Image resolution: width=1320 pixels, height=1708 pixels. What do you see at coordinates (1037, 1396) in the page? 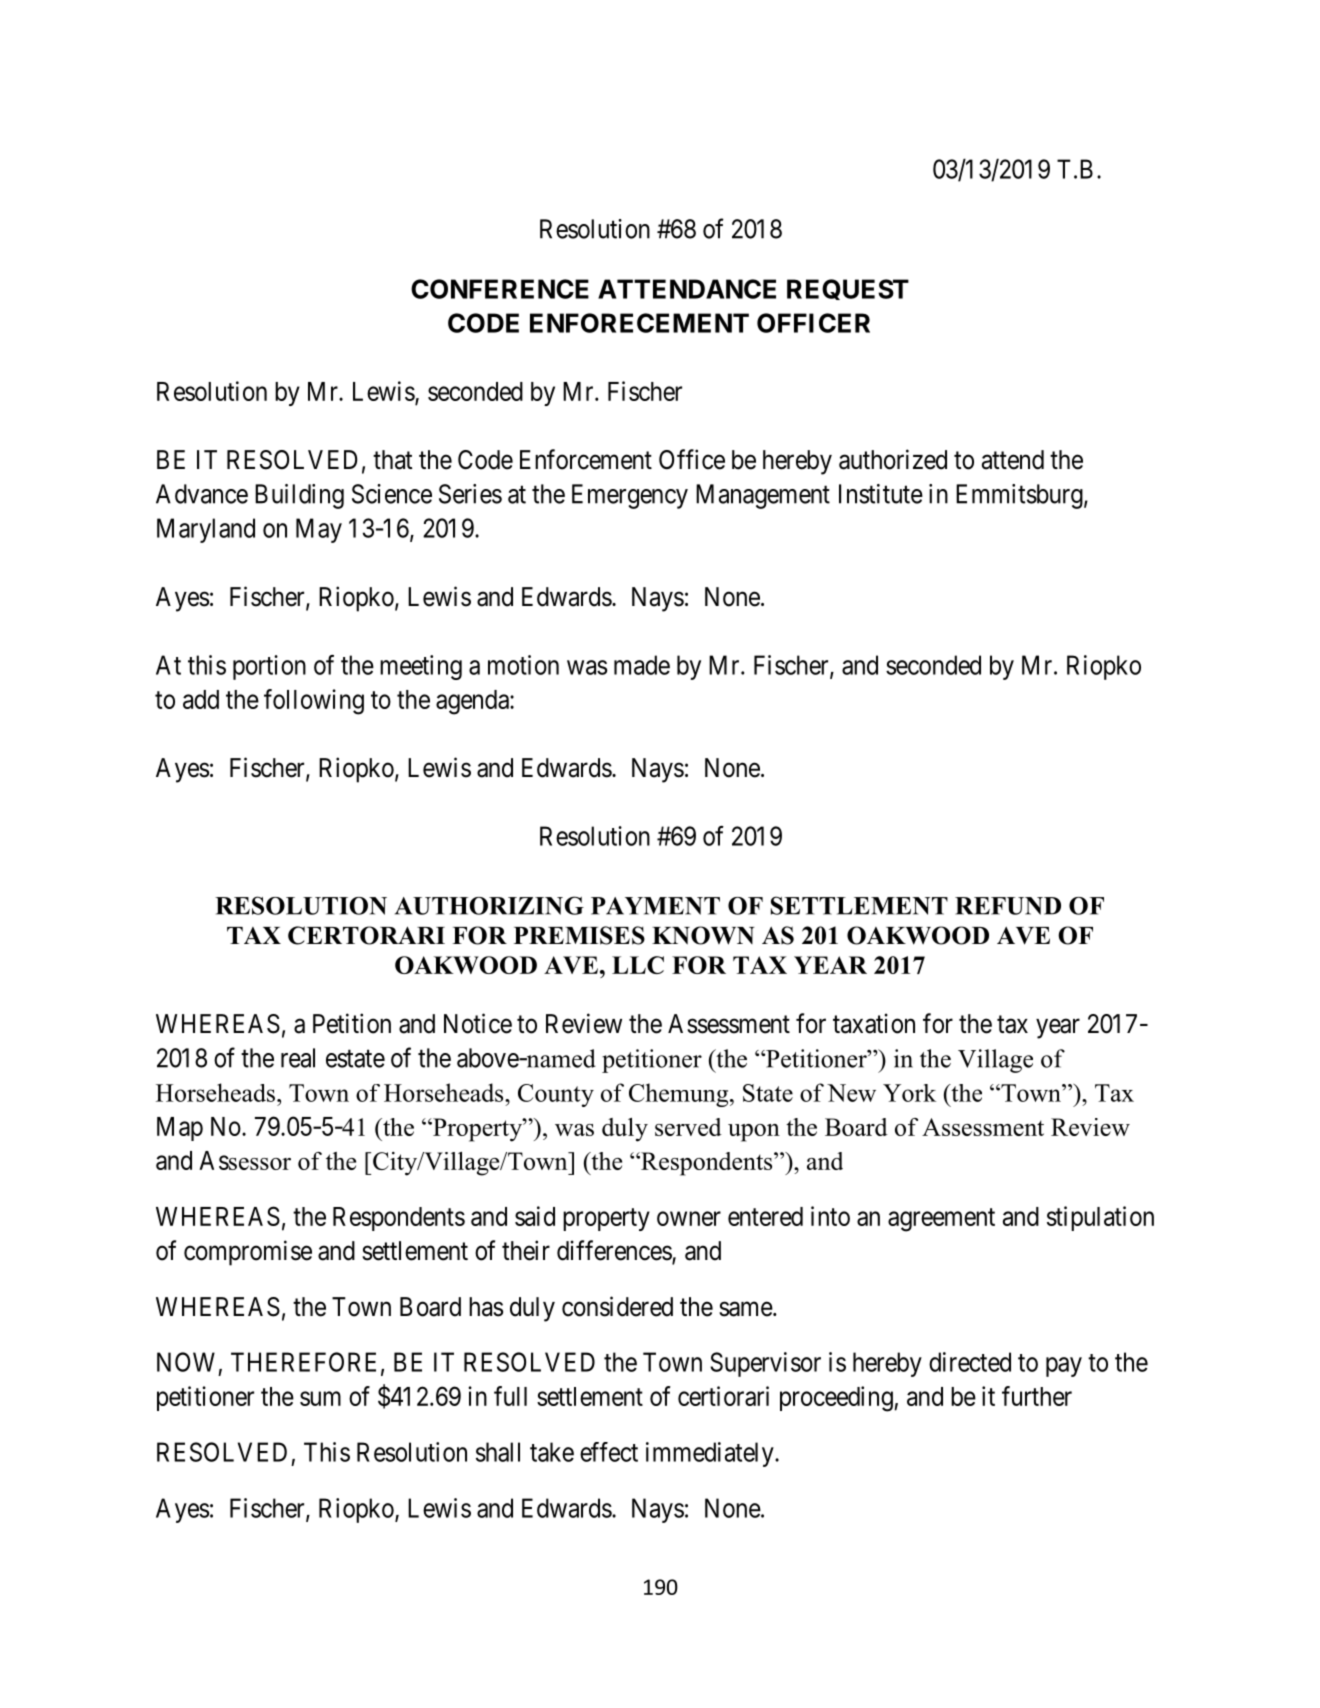
I see `further` at bounding box center [1037, 1396].
